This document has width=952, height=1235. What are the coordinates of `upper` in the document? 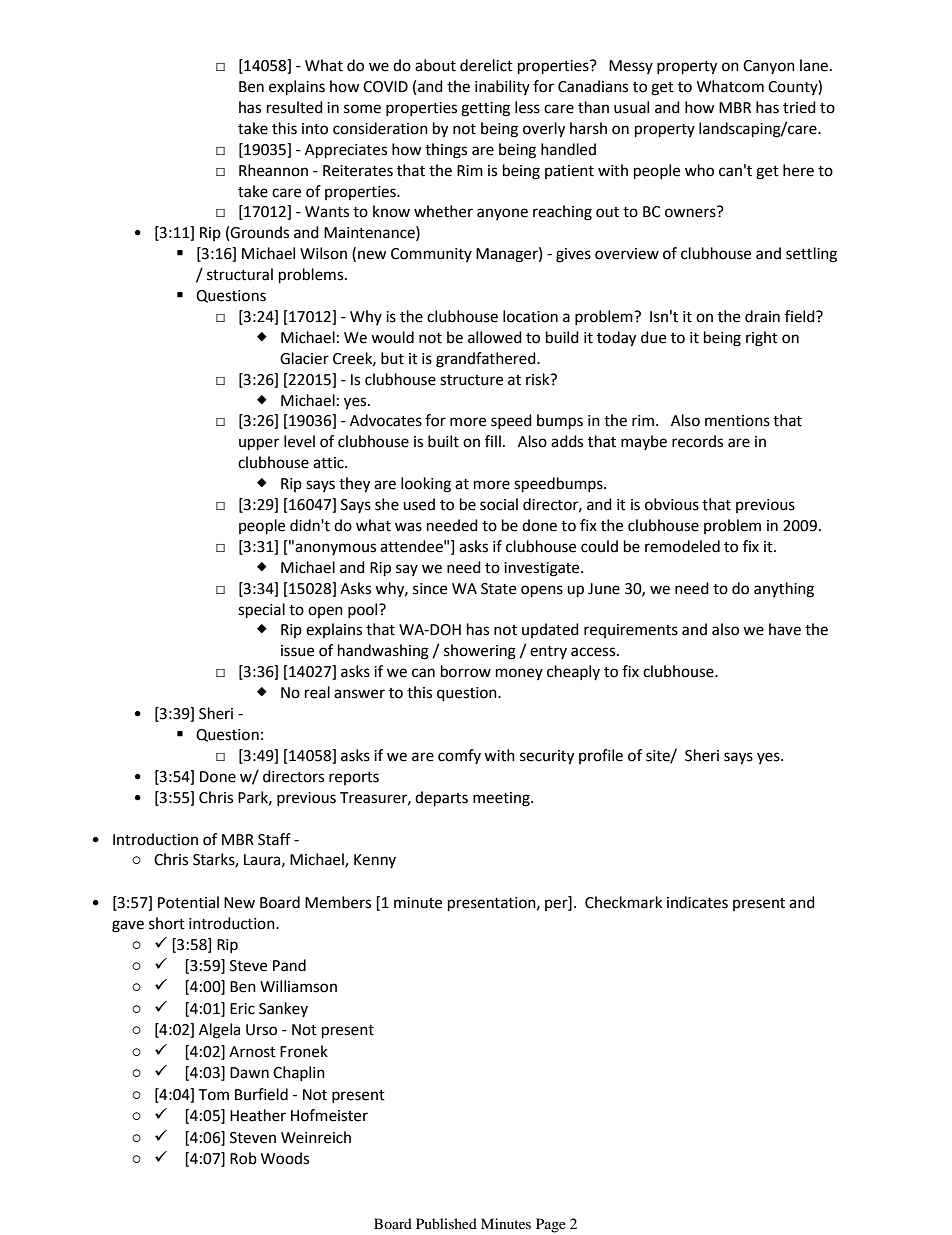 It's located at (259, 444).
